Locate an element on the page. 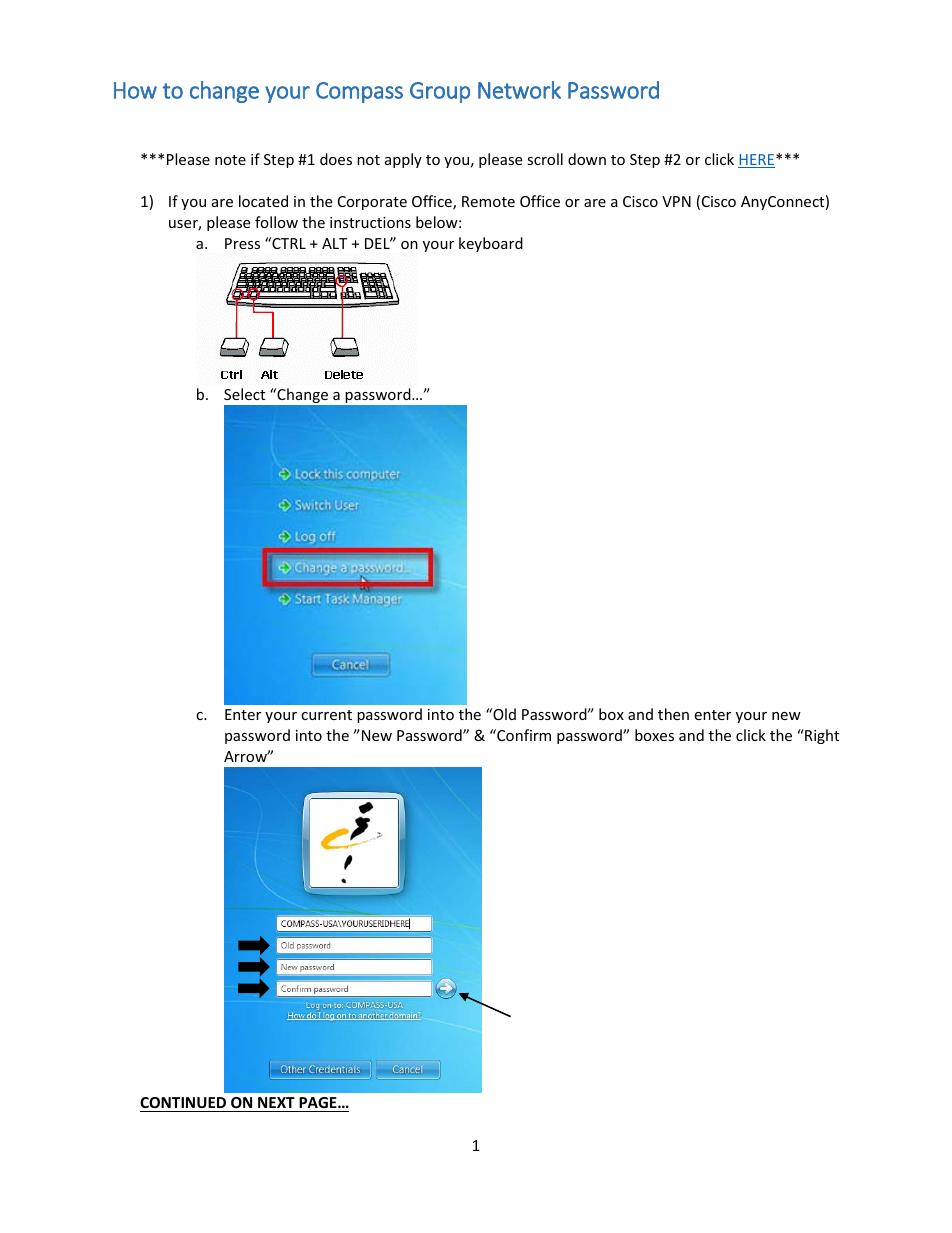 The image size is (952, 1233). Group is located at coordinates (440, 92).
